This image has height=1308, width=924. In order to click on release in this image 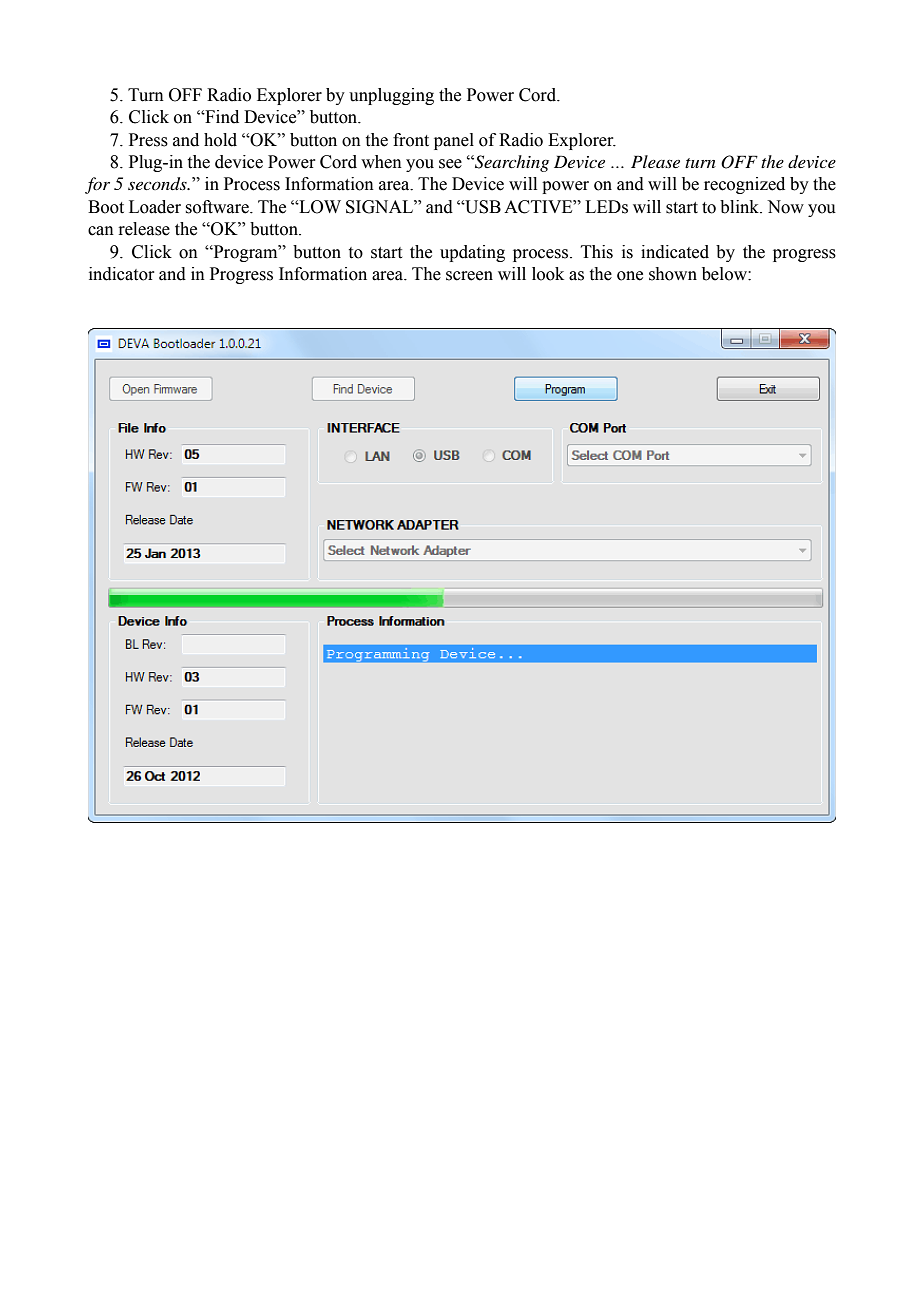, I will do `click(144, 229)`.
